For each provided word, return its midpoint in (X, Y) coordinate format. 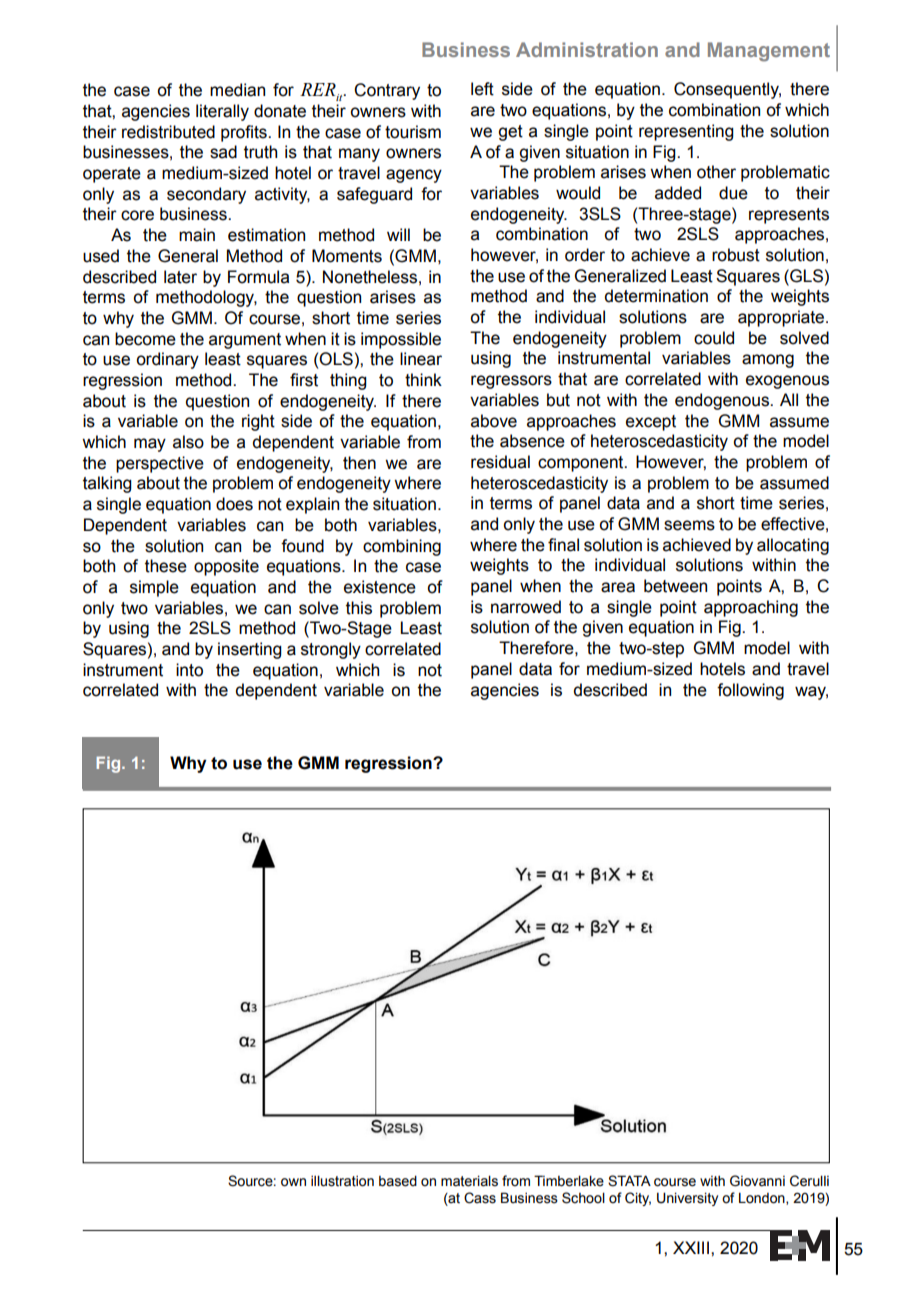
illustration (342, 1181)
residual (500, 462)
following (750, 691)
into (189, 670)
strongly (331, 650)
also (188, 442)
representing (686, 132)
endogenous (723, 401)
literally (222, 112)
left (482, 89)
